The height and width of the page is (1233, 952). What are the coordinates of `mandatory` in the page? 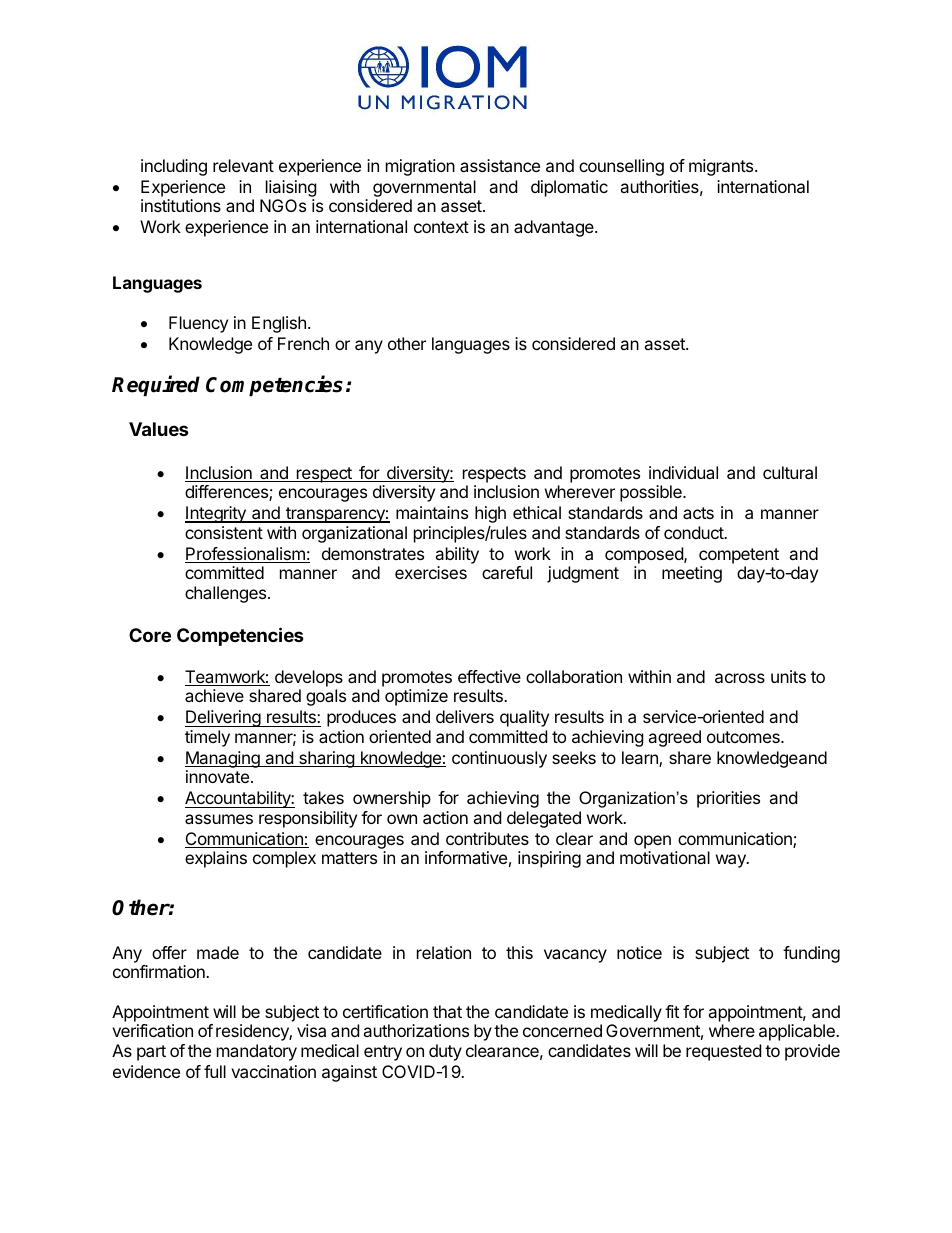 It's located at (257, 1052).
